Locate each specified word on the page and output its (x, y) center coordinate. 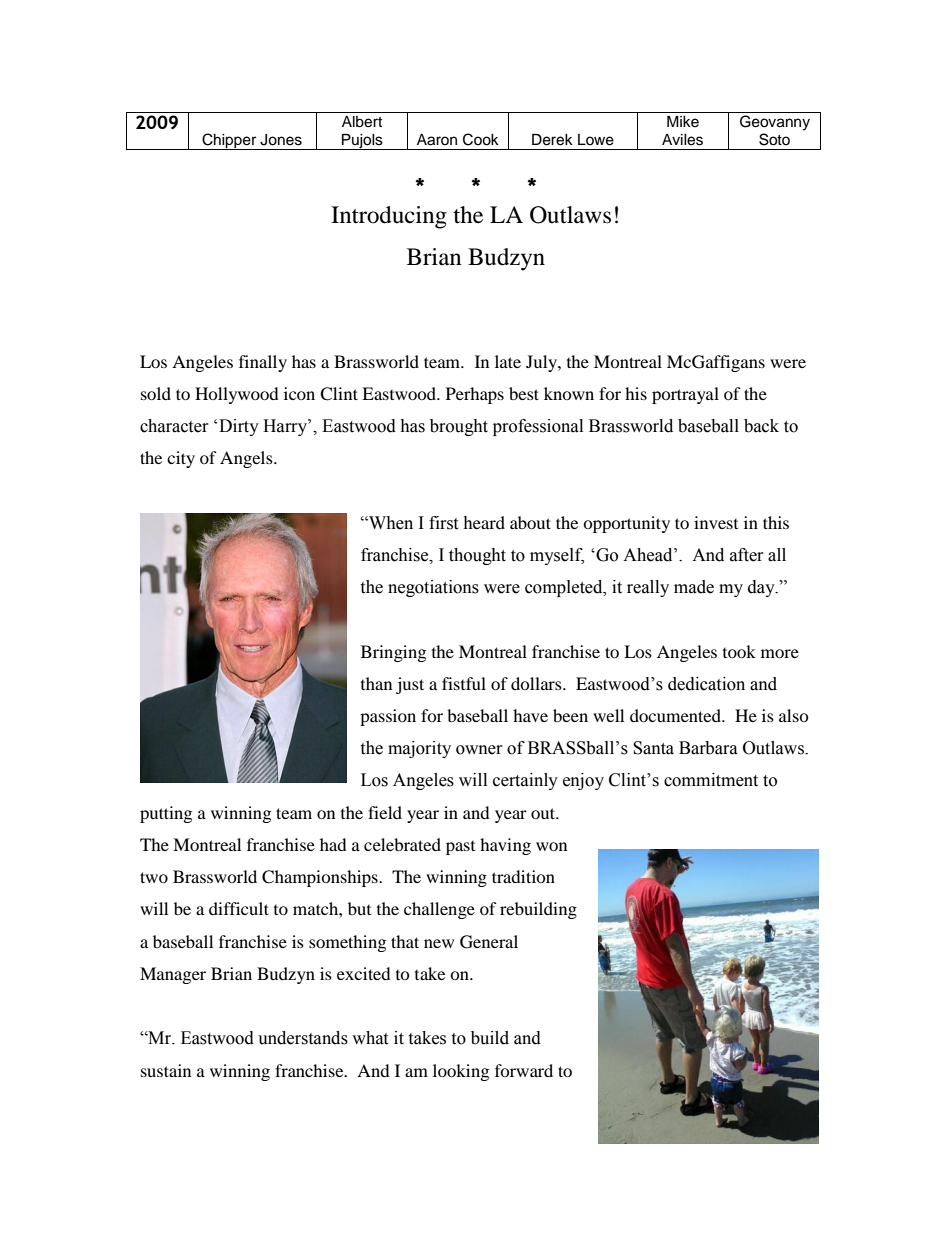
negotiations (433, 588)
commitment (711, 780)
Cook (481, 139)
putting (166, 814)
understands (303, 1038)
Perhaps (475, 395)
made (694, 587)
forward (524, 1070)
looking (461, 1072)
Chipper (229, 141)
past (460, 848)
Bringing (393, 653)
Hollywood (237, 395)
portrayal (685, 395)
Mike (683, 122)
